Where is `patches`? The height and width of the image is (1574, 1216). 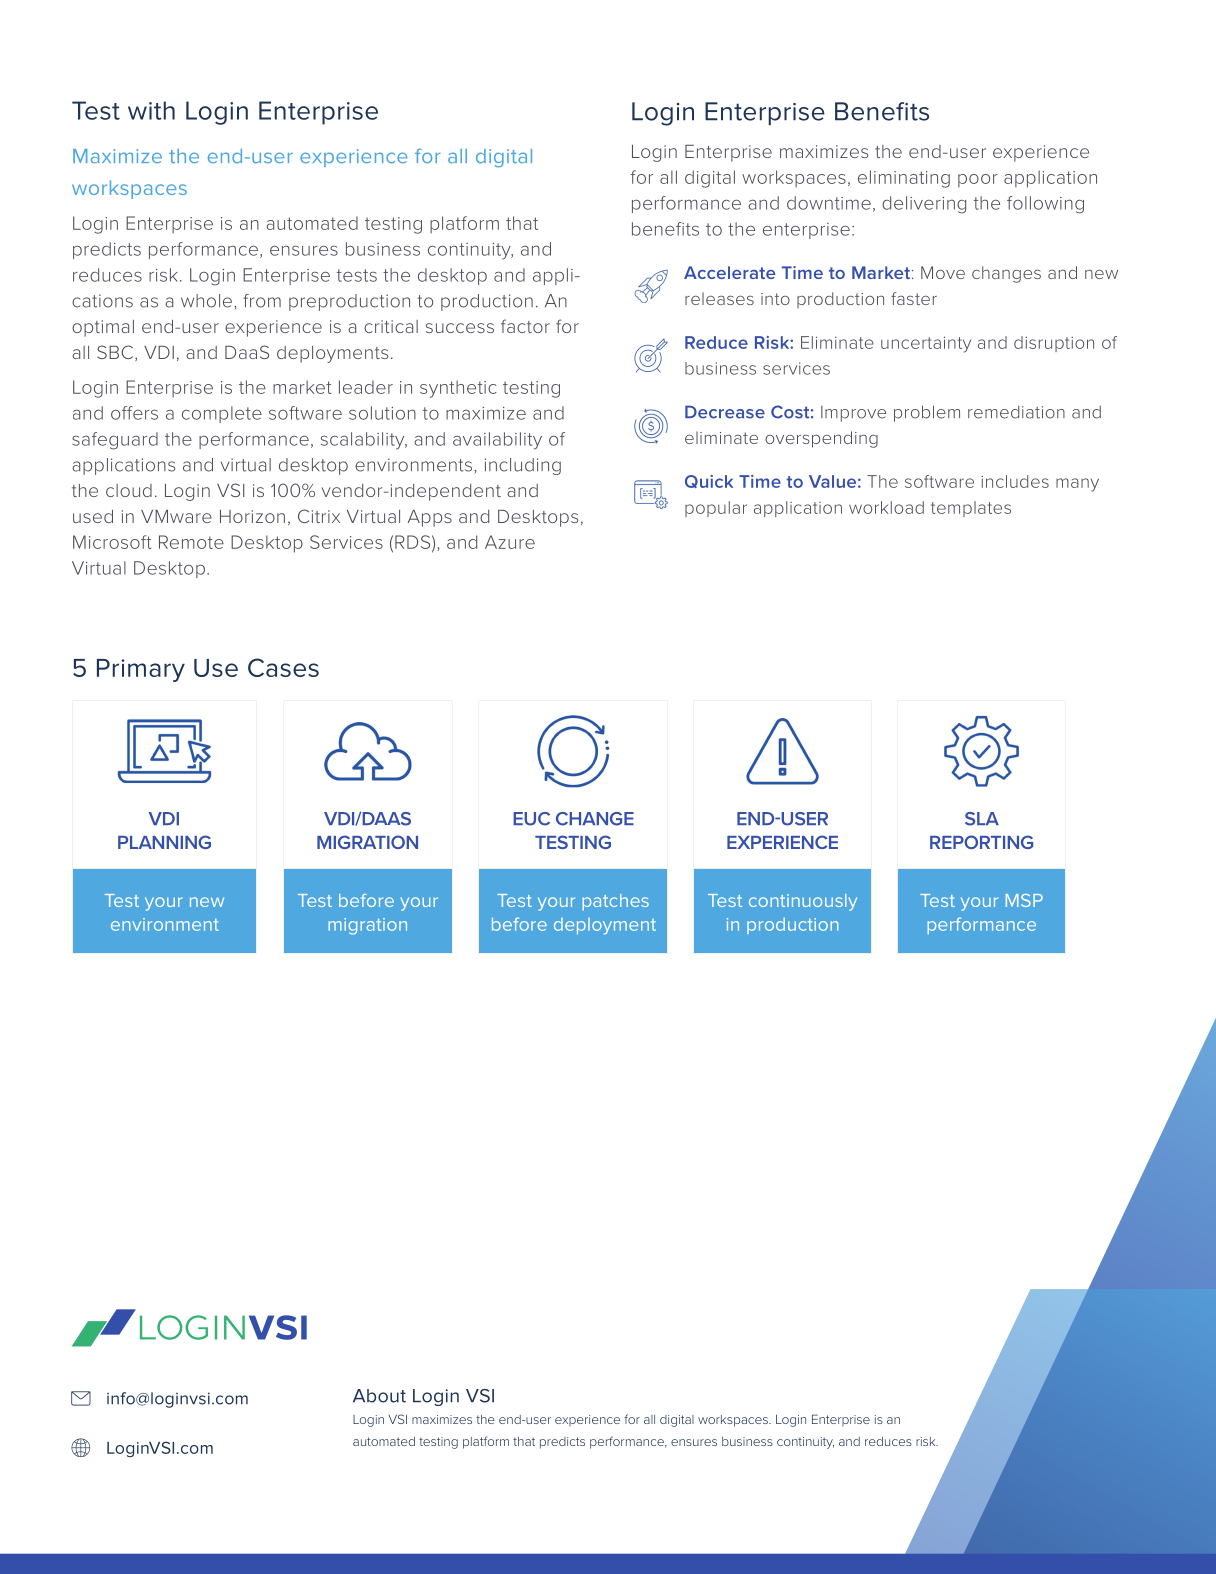 patches is located at coordinates (615, 902).
